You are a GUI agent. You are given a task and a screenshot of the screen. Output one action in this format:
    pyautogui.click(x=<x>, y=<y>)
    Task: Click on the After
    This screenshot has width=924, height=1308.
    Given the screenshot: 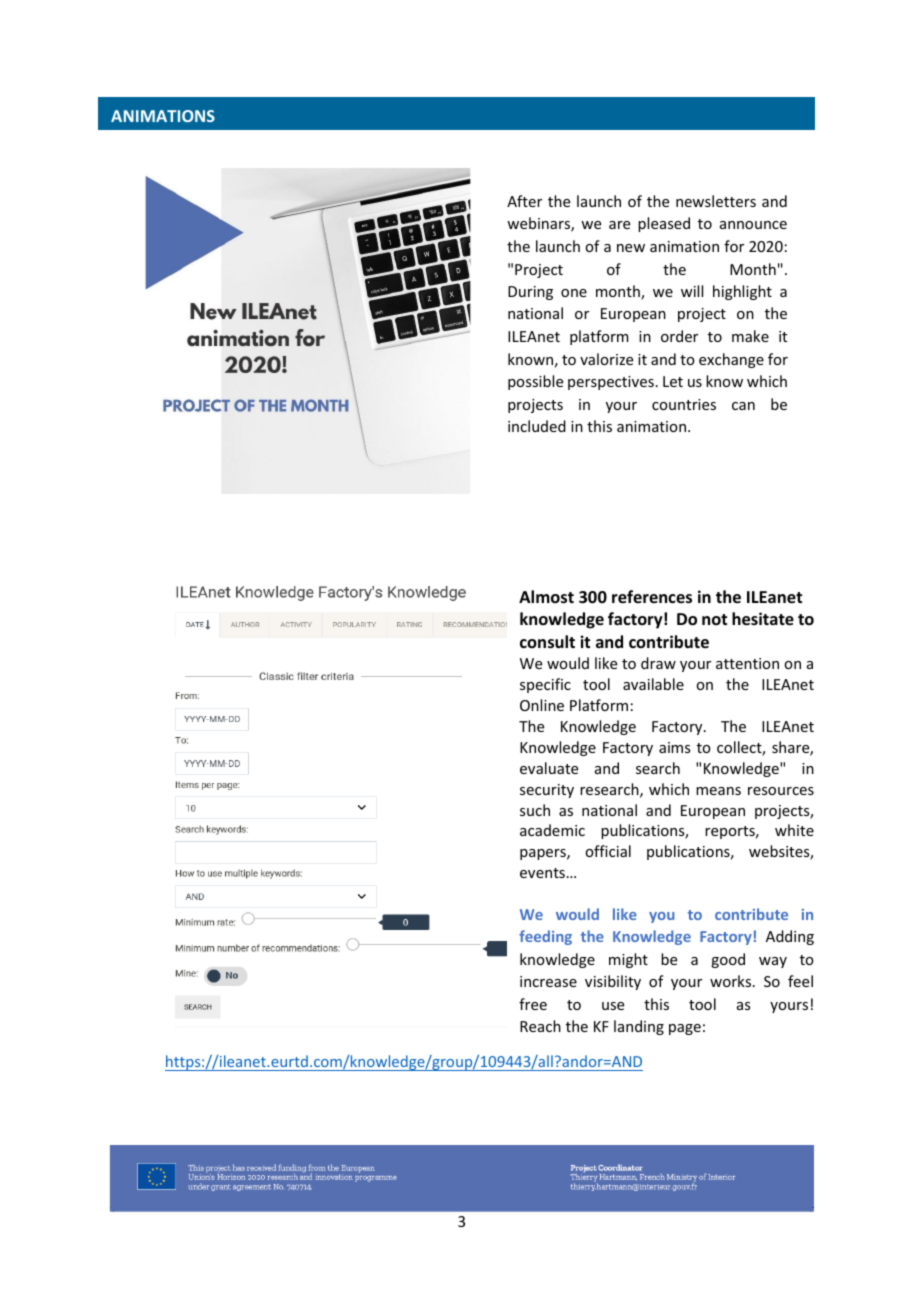 What is the action you would take?
    pyautogui.click(x=524, y=201)
